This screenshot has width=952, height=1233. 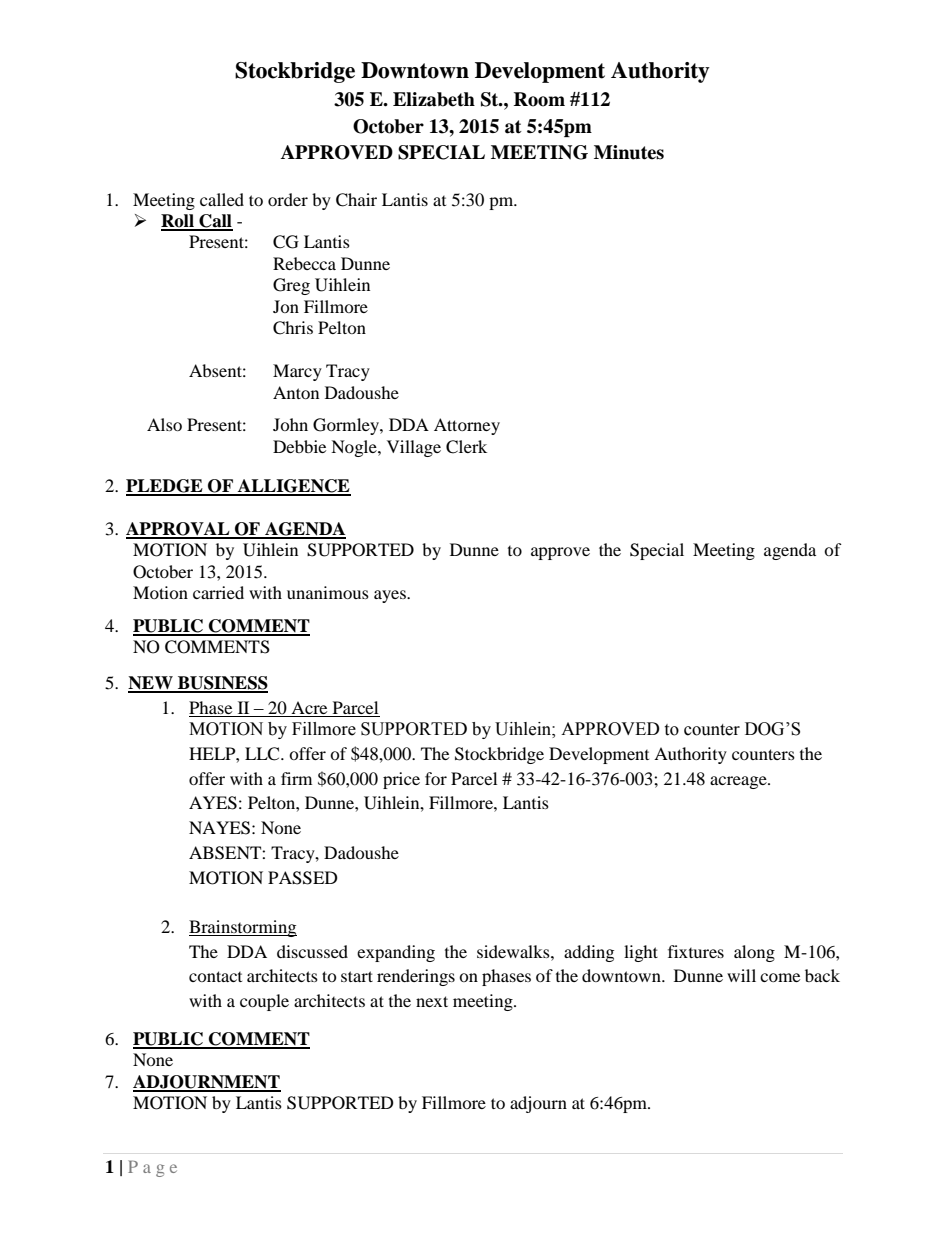 I want to click on Village, so click(x=414, y=448).
